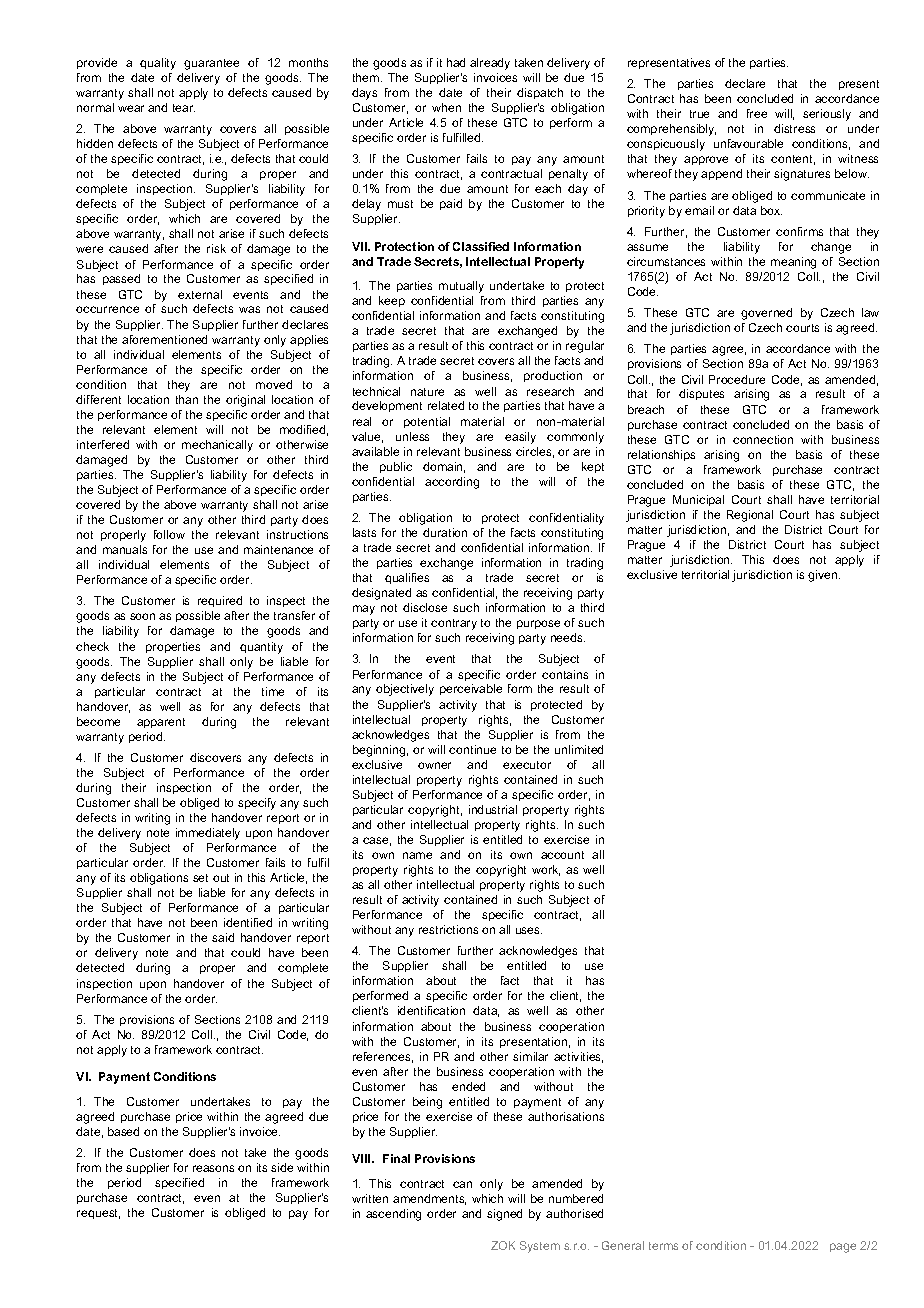  What do you see at coordinates (562, 855) in the screenshot?
I see `account` at bounding box center [562, 855].
